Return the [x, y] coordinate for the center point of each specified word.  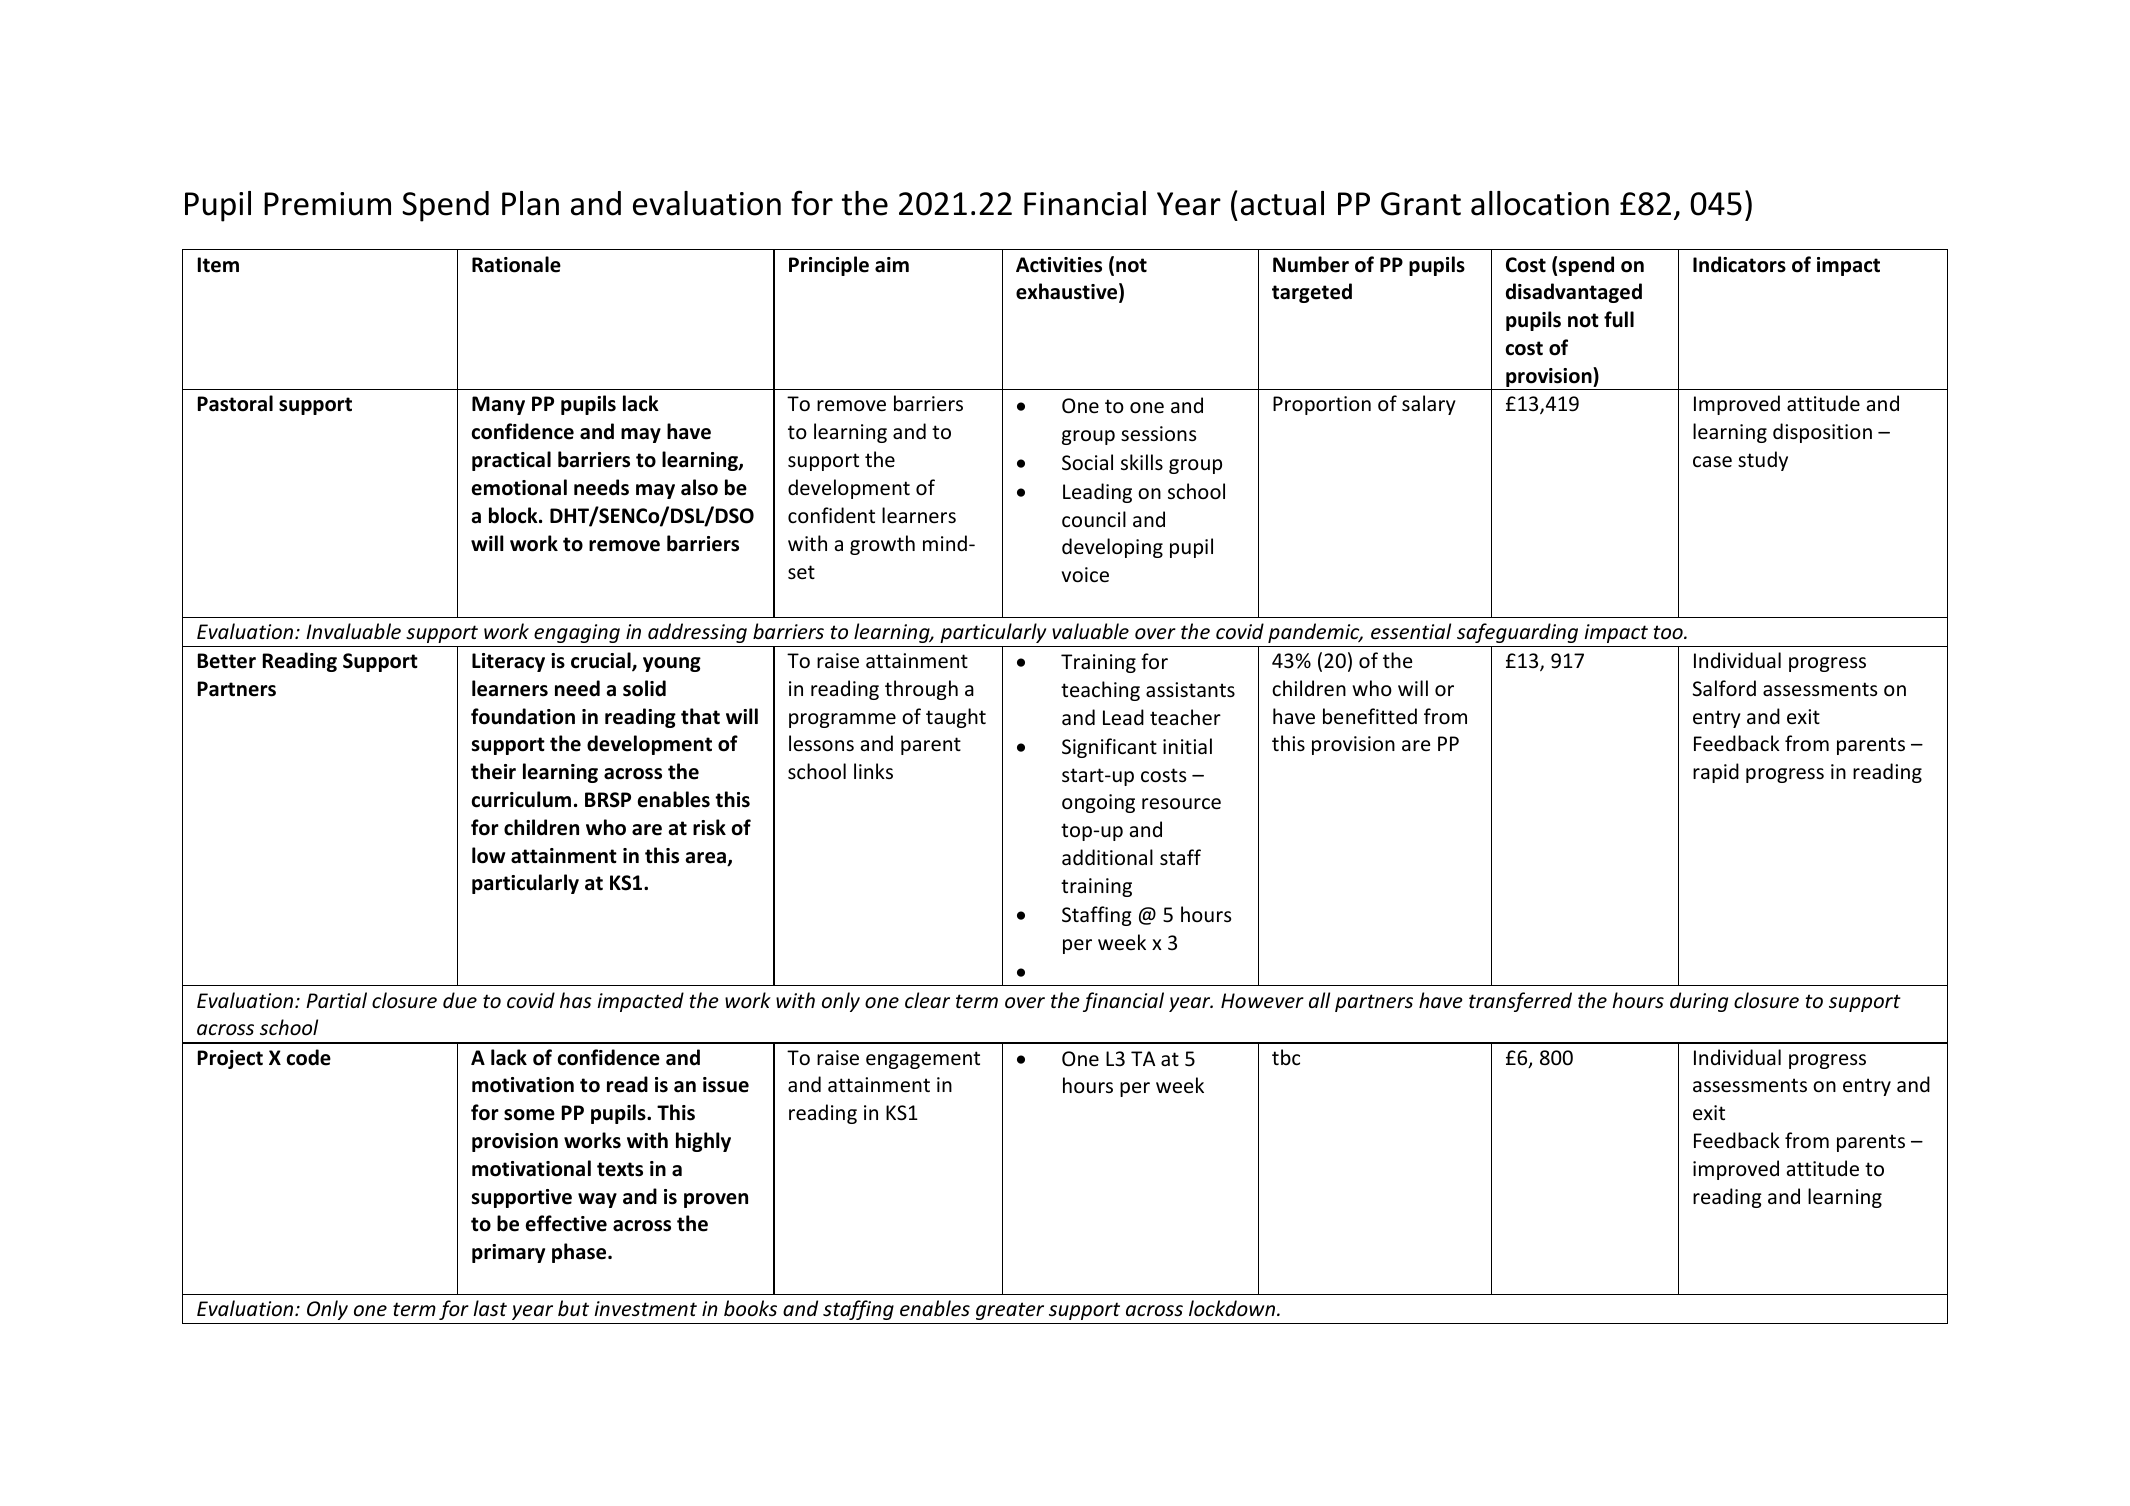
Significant [1109, 748]
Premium [327, 204]
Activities [1059, 265]
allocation [1540, 203]
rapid [1716, 773]
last [490, 1308]
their [493, 771]
